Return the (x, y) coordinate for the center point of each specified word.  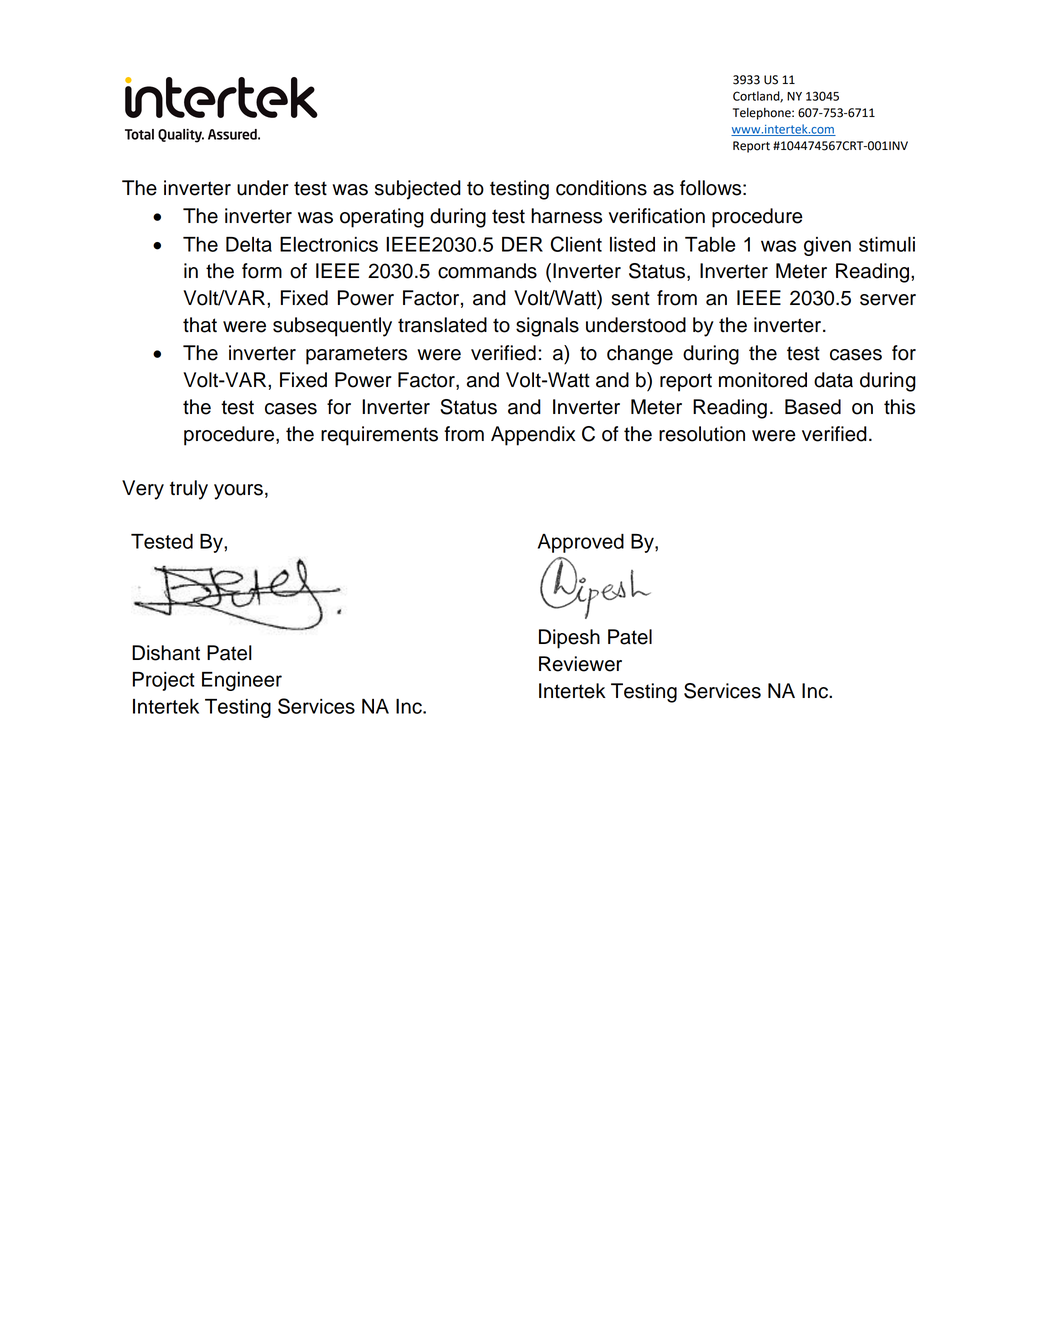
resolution (702, 434)
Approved (581, 543)
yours (238, 492)
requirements (379, 436)
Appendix (533, 436)
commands (487, 271)
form (262, 271)
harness (566, 216)
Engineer (242, 681)
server (888, 300)
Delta (249, 244)
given (827, 246)
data (833, 380)
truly (189, 490)
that (200, 325)
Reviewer (580, 664)
